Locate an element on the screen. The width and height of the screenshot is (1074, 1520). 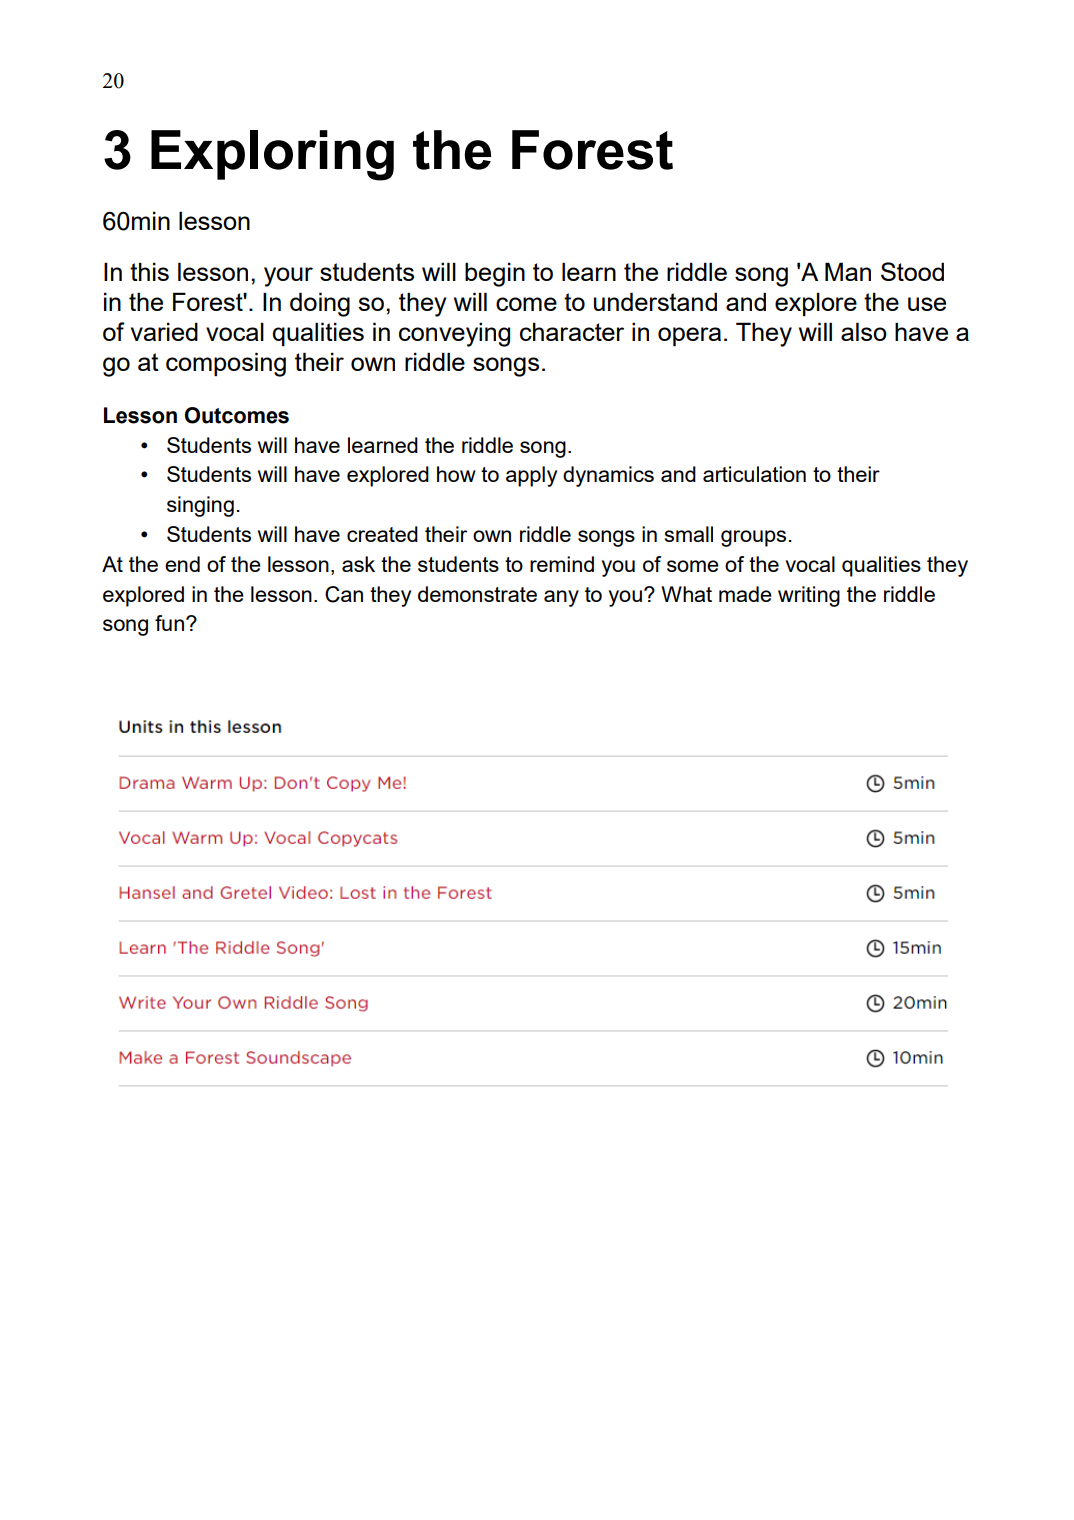
articulation is located at coordinates (754, 474).
